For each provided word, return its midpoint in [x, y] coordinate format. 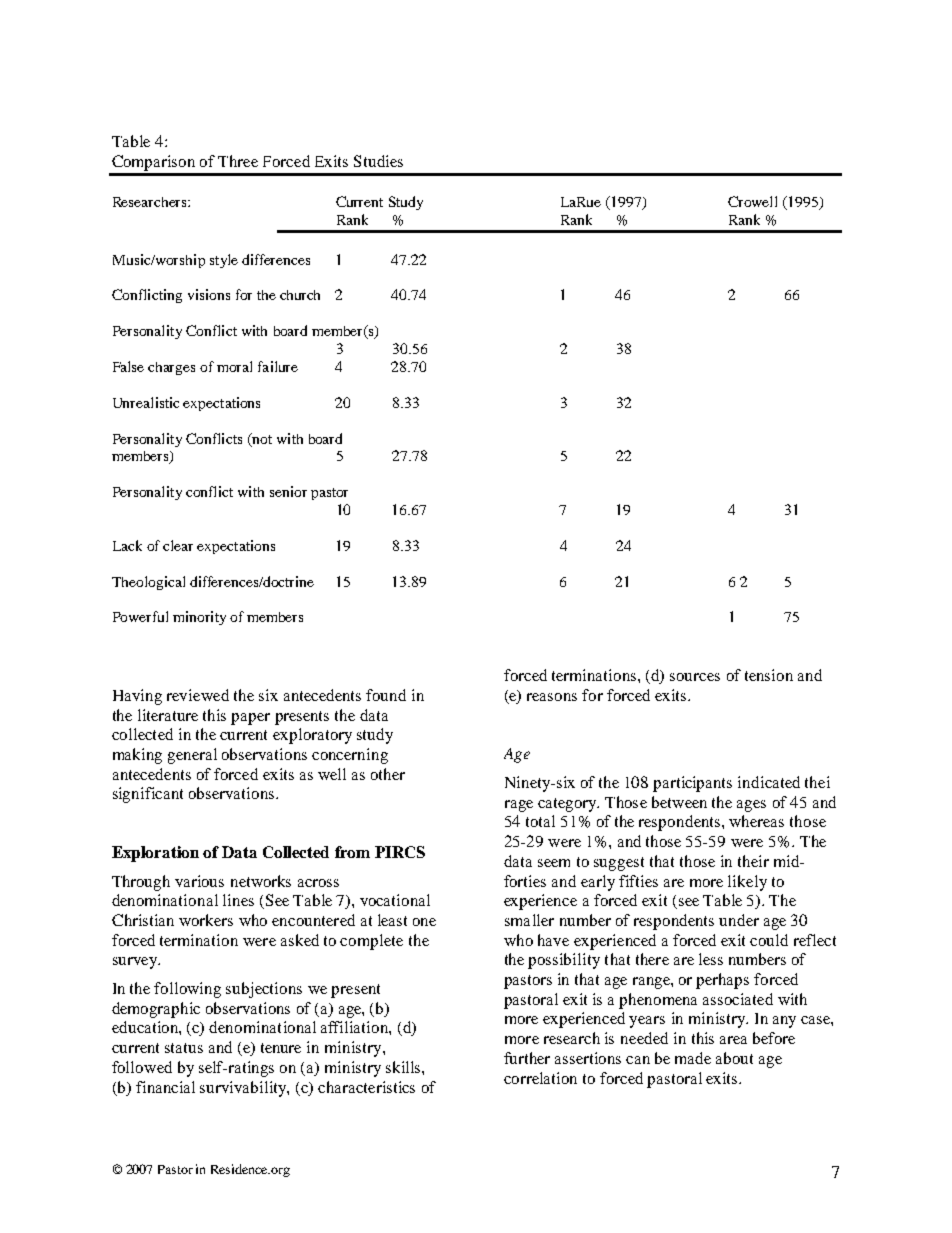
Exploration [155, 854]
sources [695, 677]
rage [519, 806]
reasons [552, 697]
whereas [756, 821]
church [300, 295]
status [184, 1048]
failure [278, 366]
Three [238, 161]
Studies [378, 161]
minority [199, 618]
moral [234, 366]
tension [769, 675]
